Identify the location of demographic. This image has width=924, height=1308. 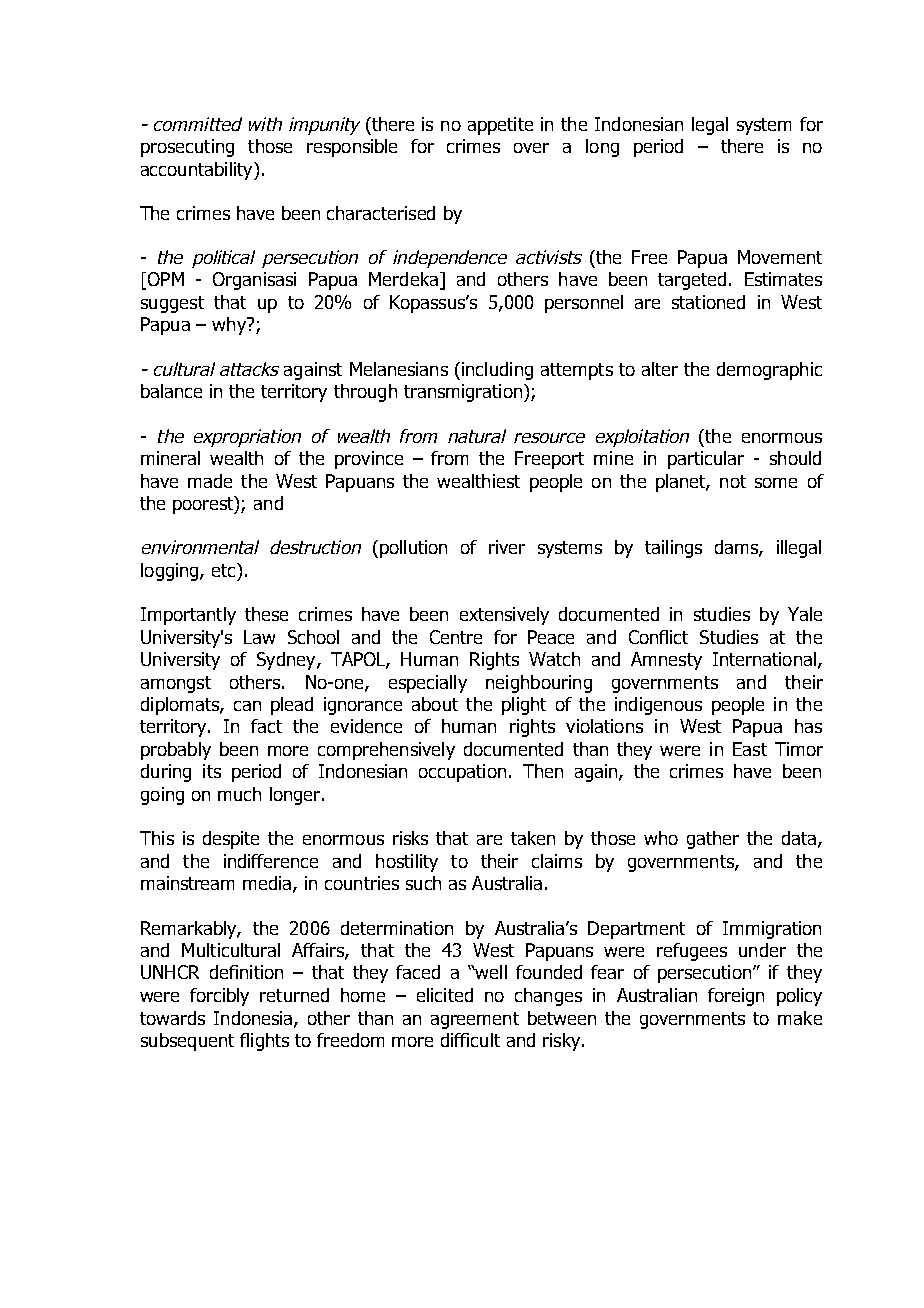
(769, 371).
